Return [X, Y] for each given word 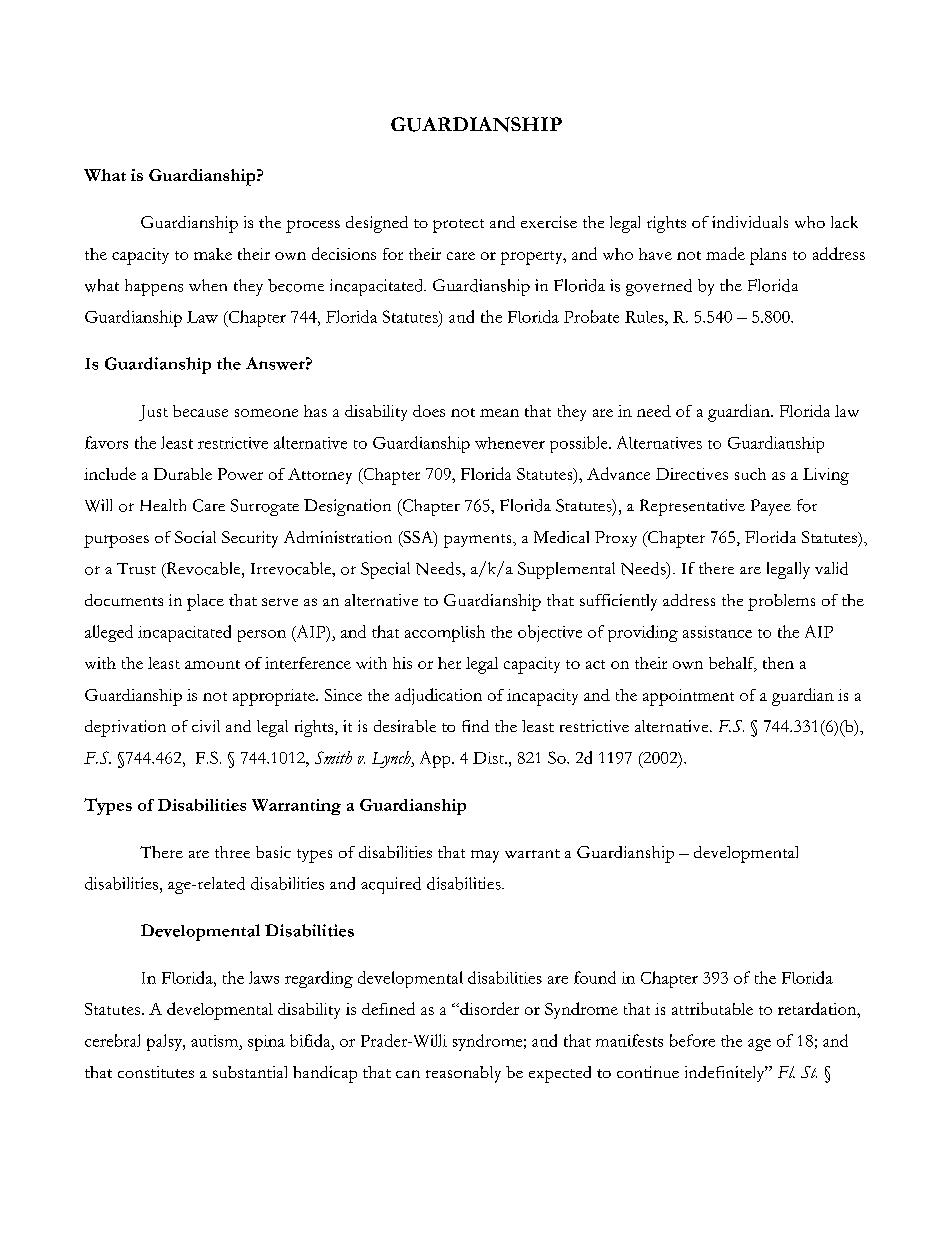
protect [458, 226]
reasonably [463, 1074]
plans [768, 256]
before [692, 1040]
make [213, 254]
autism [216, 1041]
